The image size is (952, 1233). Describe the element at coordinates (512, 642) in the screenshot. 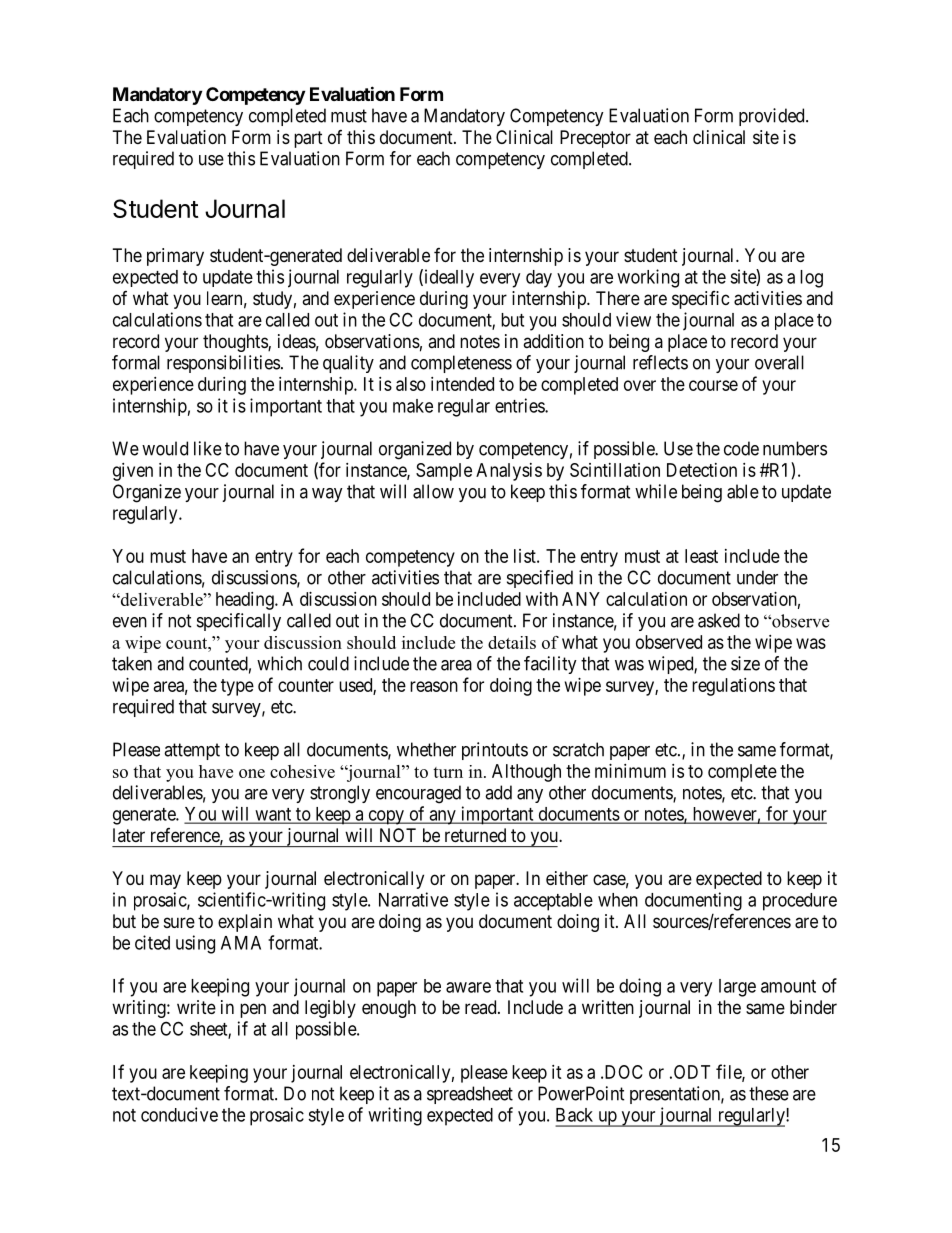

I see `details` at that location.
